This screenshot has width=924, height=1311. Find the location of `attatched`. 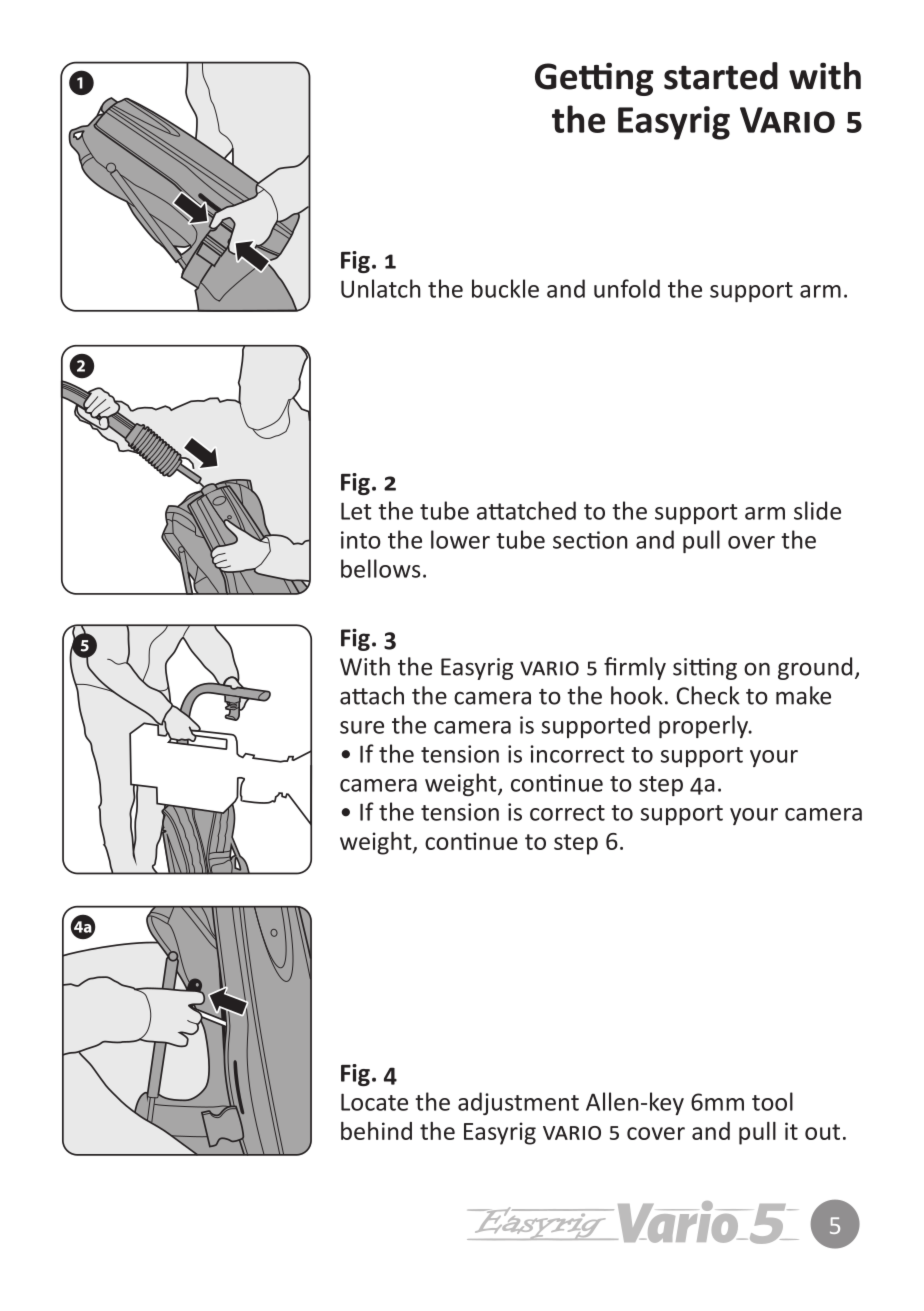

attatched is located at coordinates (526, 510).
